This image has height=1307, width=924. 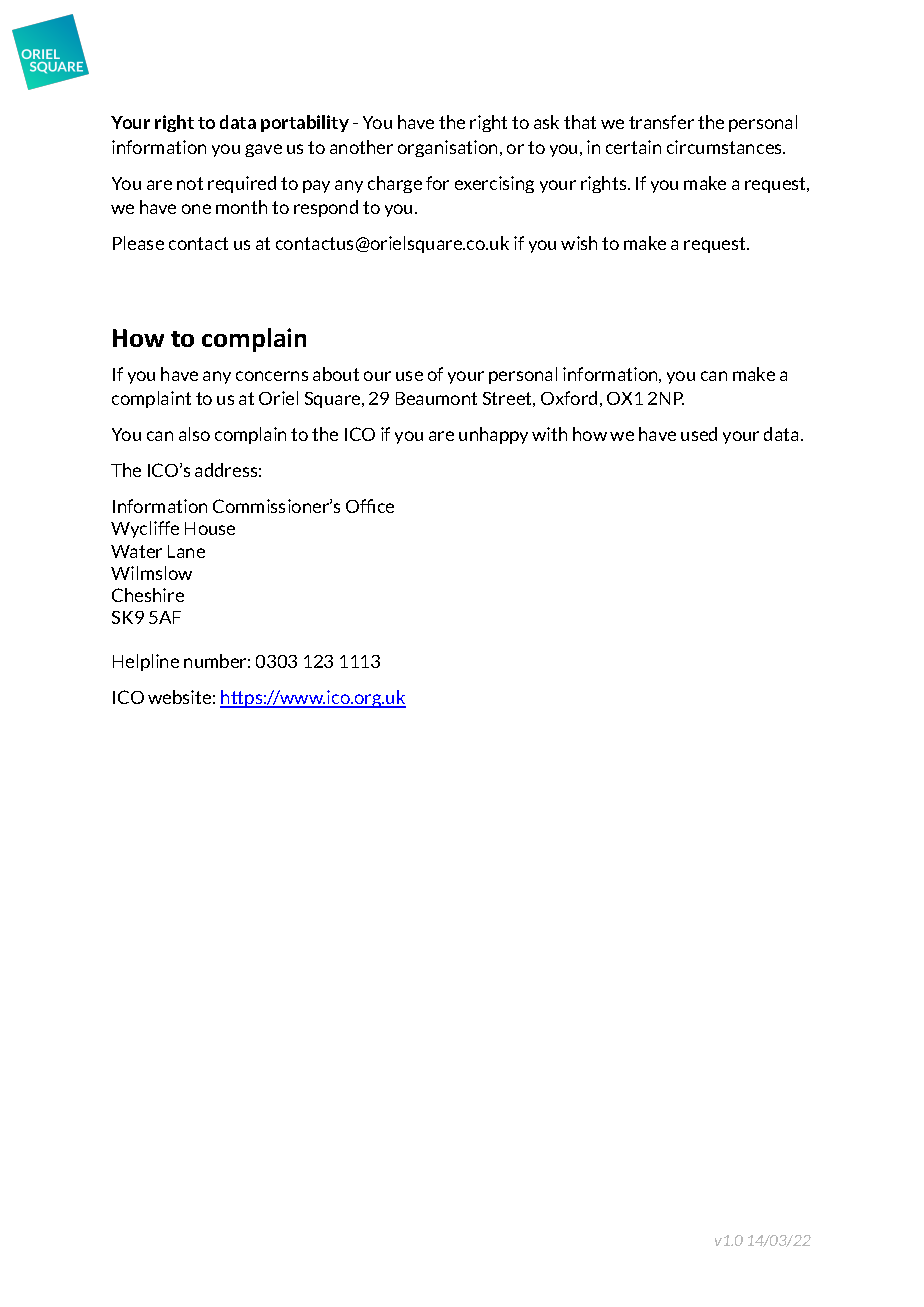 I want to click on Office, so click(x=370, y=506).
